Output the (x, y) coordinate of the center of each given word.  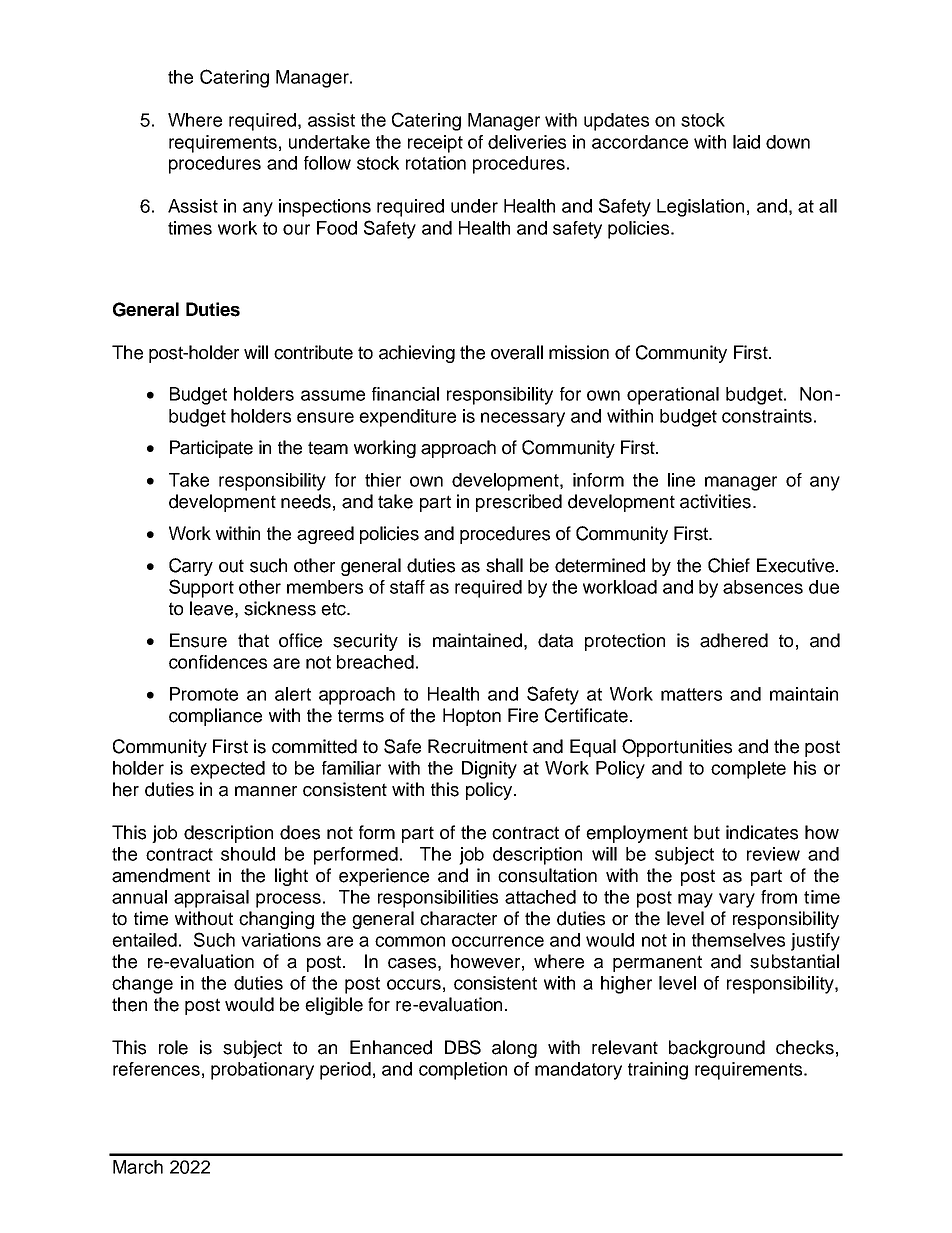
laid (746, 142)
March (138, 1167)
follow (327, 163)
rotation (436, 163)
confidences (218, 662)
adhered (734, 640)
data (555, 640)
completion (463, 1071)
